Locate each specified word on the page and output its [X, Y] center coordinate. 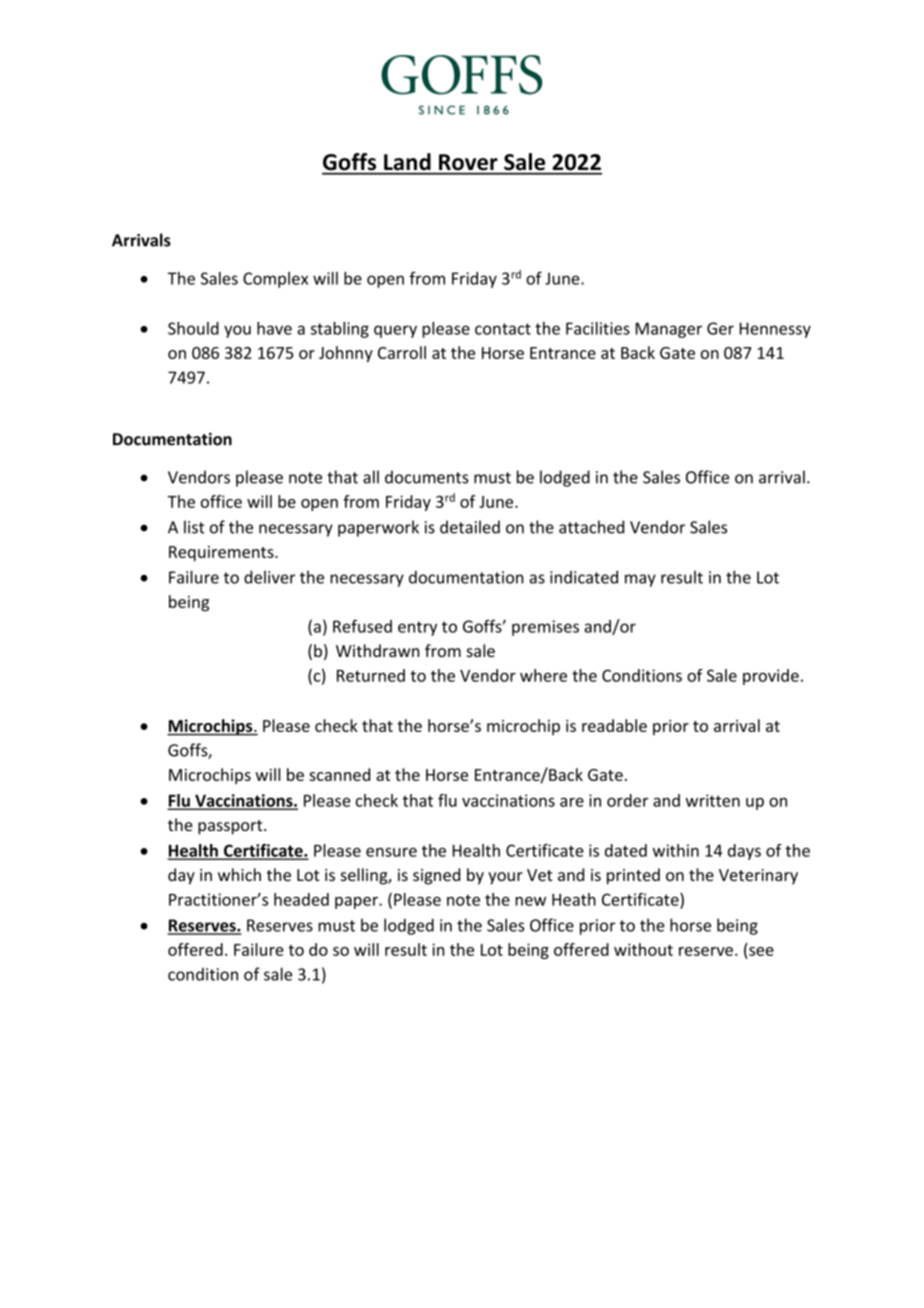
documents [427, 477]
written [713, 800]
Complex [275, 280]
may [640, 580]
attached [591, 527]
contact [503, 329]
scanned [339, 774]
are [572, 802]
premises [545, 628]
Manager [669, 330]
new [530, 901]
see [761, 951]
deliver [269, 577]
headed [301, 899]
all [371, 477]
